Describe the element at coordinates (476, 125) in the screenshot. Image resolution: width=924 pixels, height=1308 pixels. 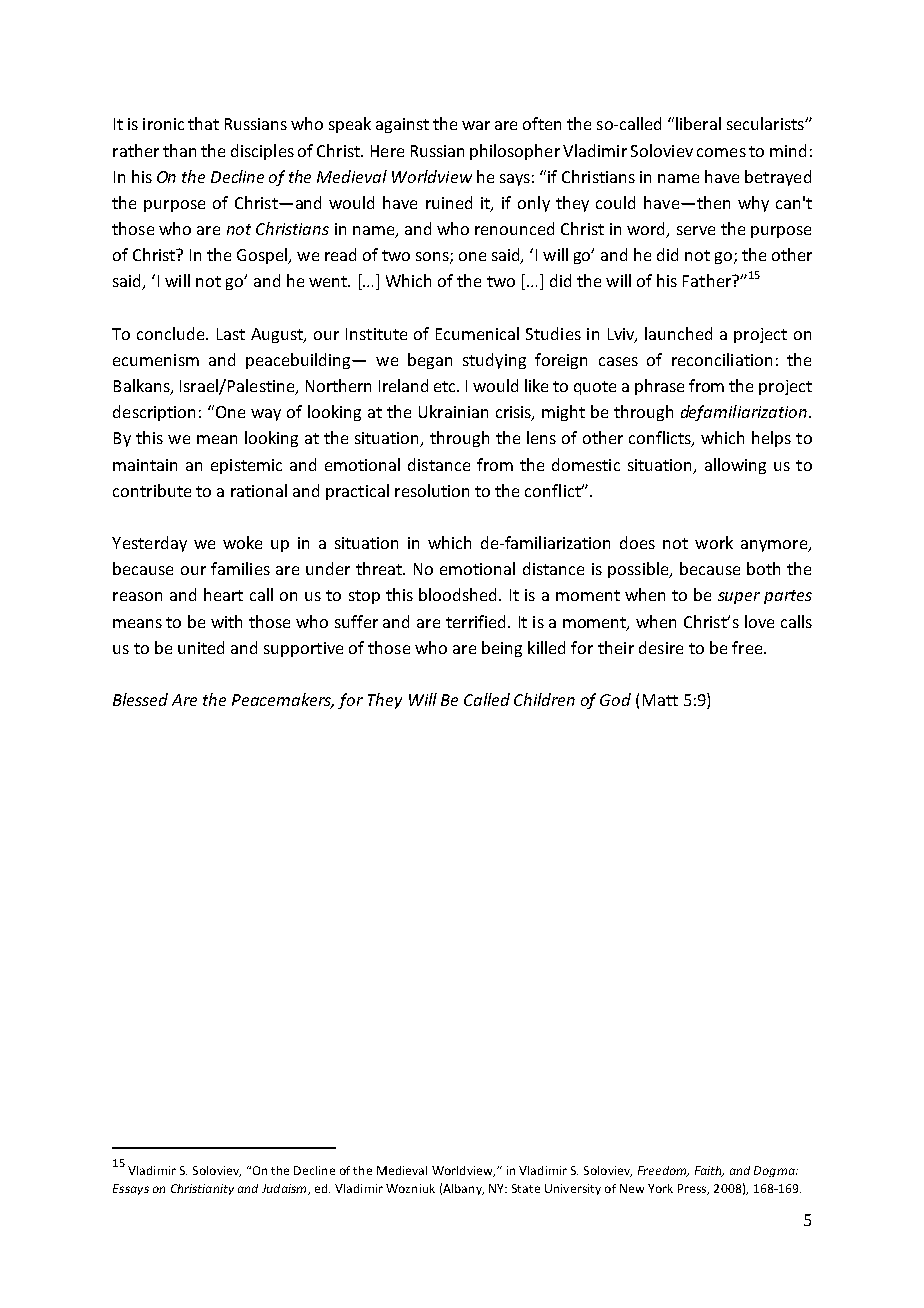
I see `war` at that location.
